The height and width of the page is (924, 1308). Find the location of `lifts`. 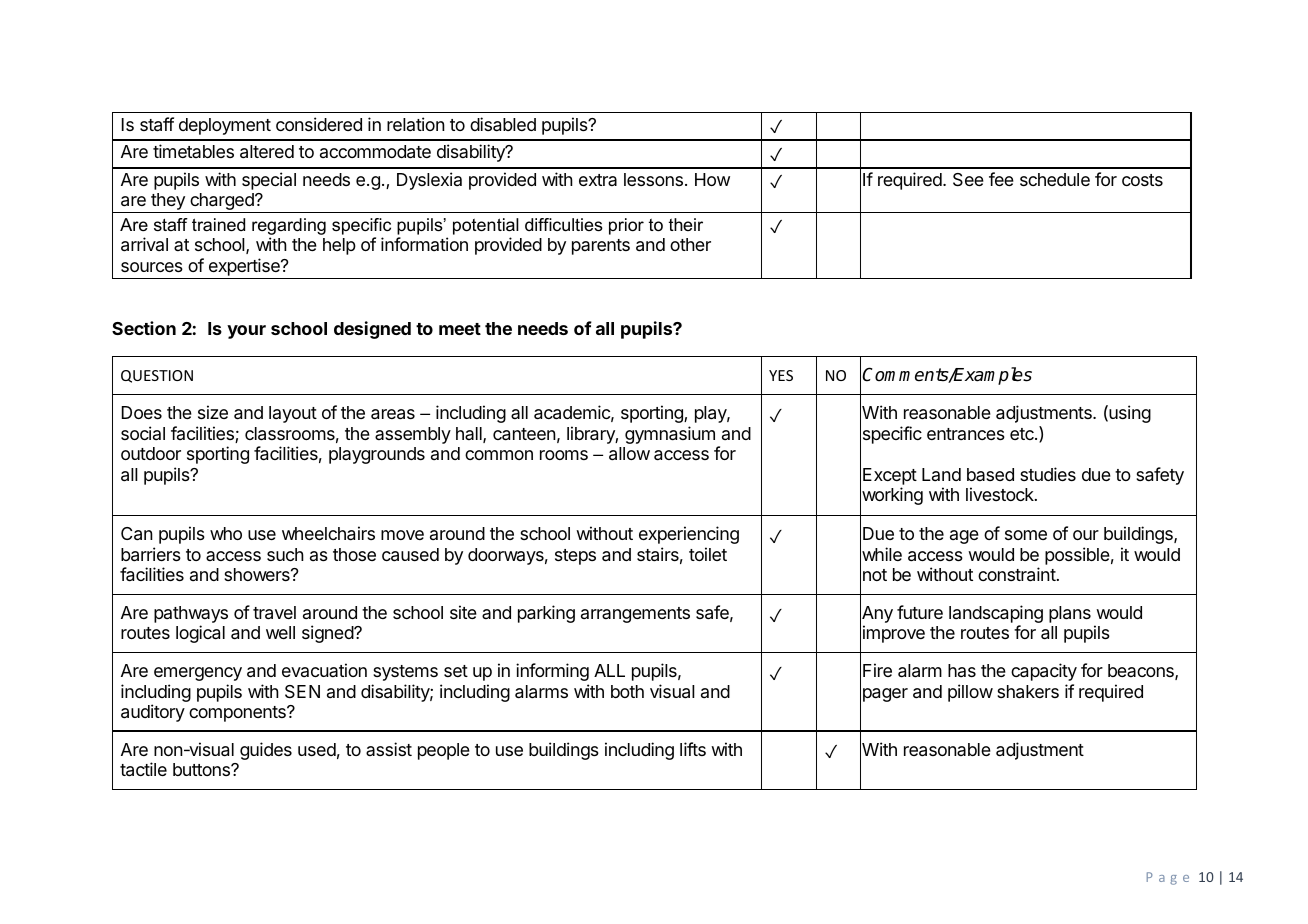

lifts is located at coordinates (693, 749).
